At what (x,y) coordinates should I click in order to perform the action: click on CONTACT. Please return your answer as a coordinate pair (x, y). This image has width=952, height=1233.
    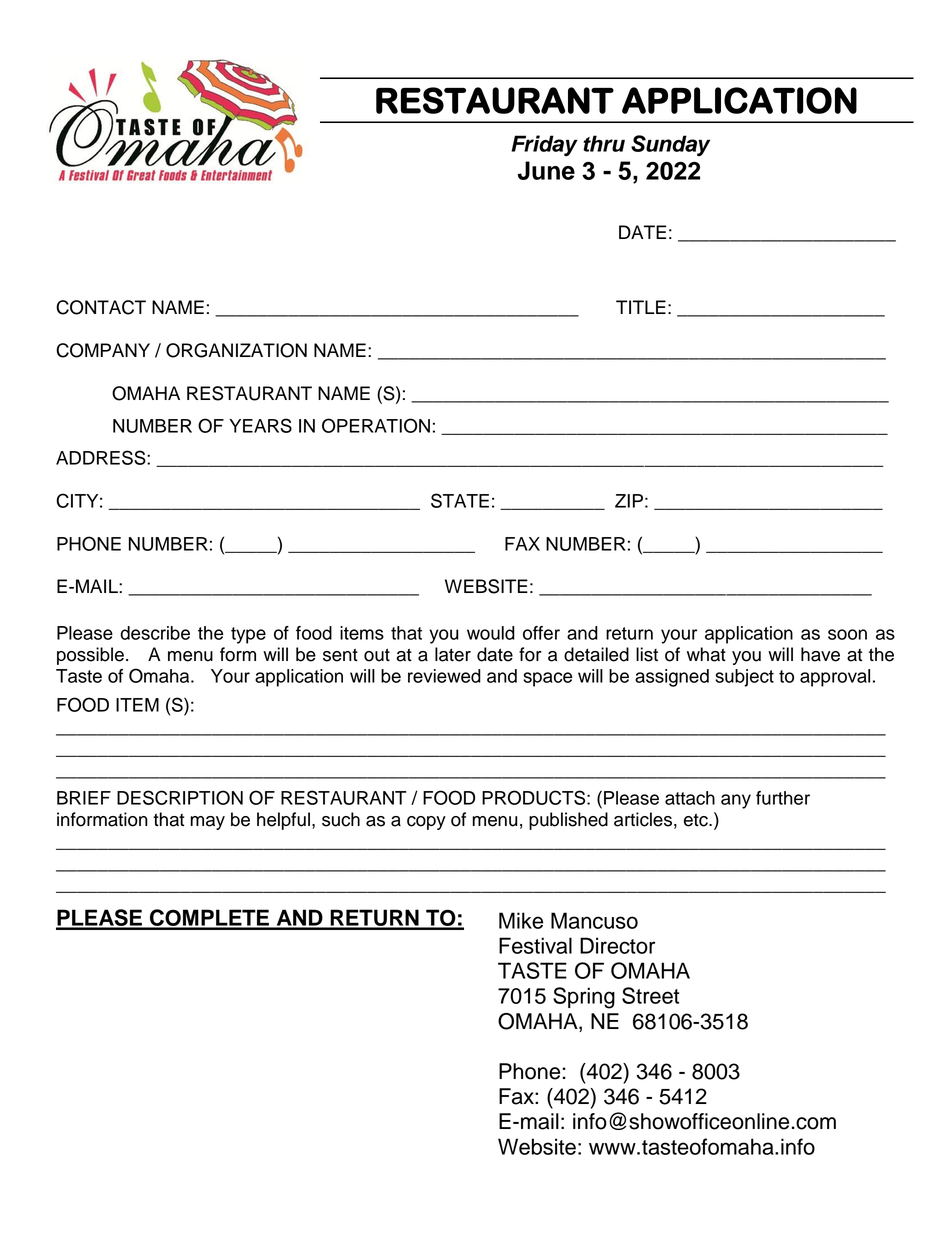
    Looking at the image, I should click on (101, 307).
